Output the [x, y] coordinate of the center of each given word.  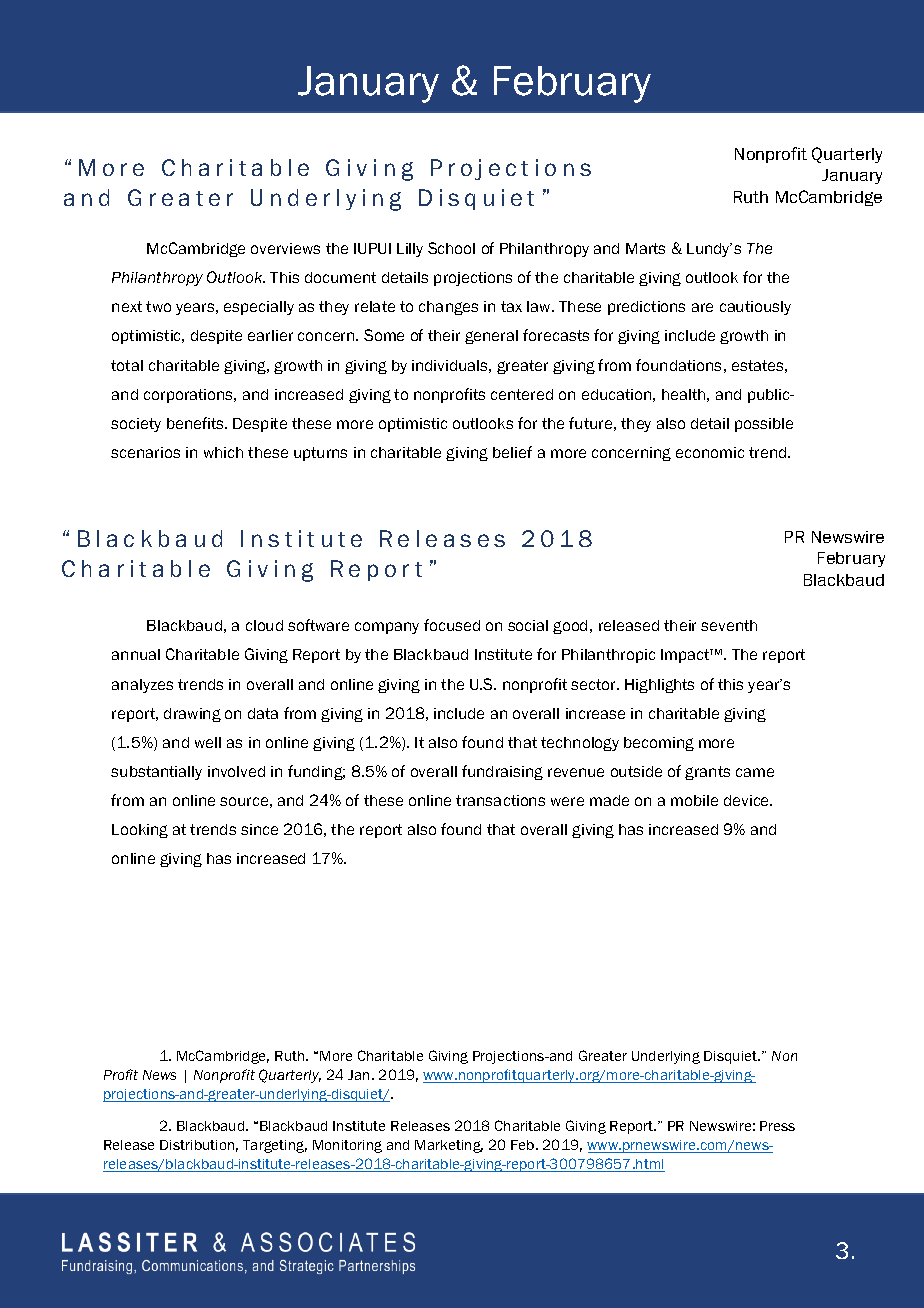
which [223, 452]
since [259, 829]
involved [236, 771]
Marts [645, 248]
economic [710, 452]
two [158, 306]
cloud [264, 625]
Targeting [275, 1146]
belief [512, 452]
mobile [694, 800]
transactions [500, 800]
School [451, 248]
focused [452, 625]
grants [707, 773]
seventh [729, 625]
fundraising [502, 772]
